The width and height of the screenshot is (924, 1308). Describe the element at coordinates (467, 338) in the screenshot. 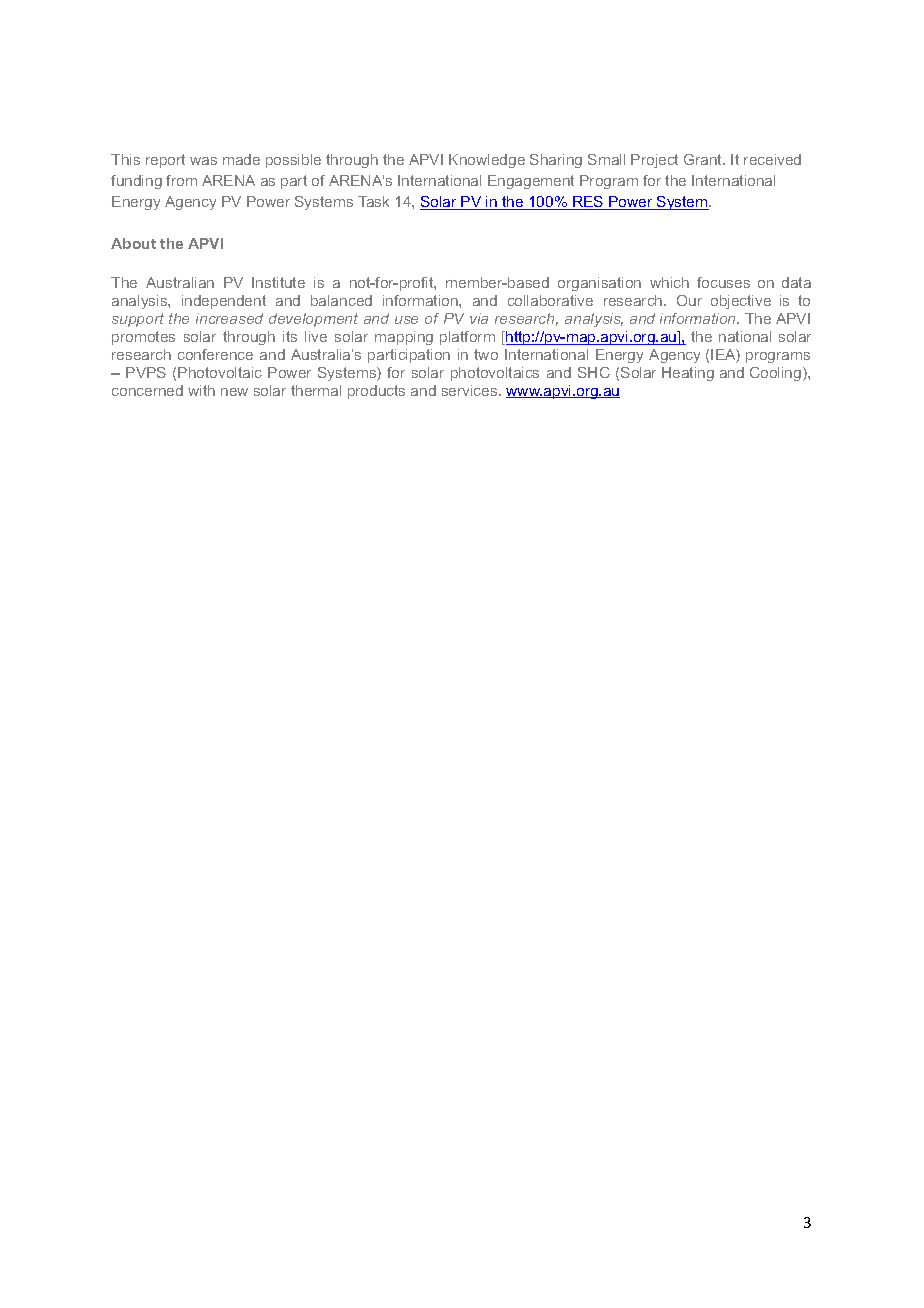

I see `platform` at that location.
